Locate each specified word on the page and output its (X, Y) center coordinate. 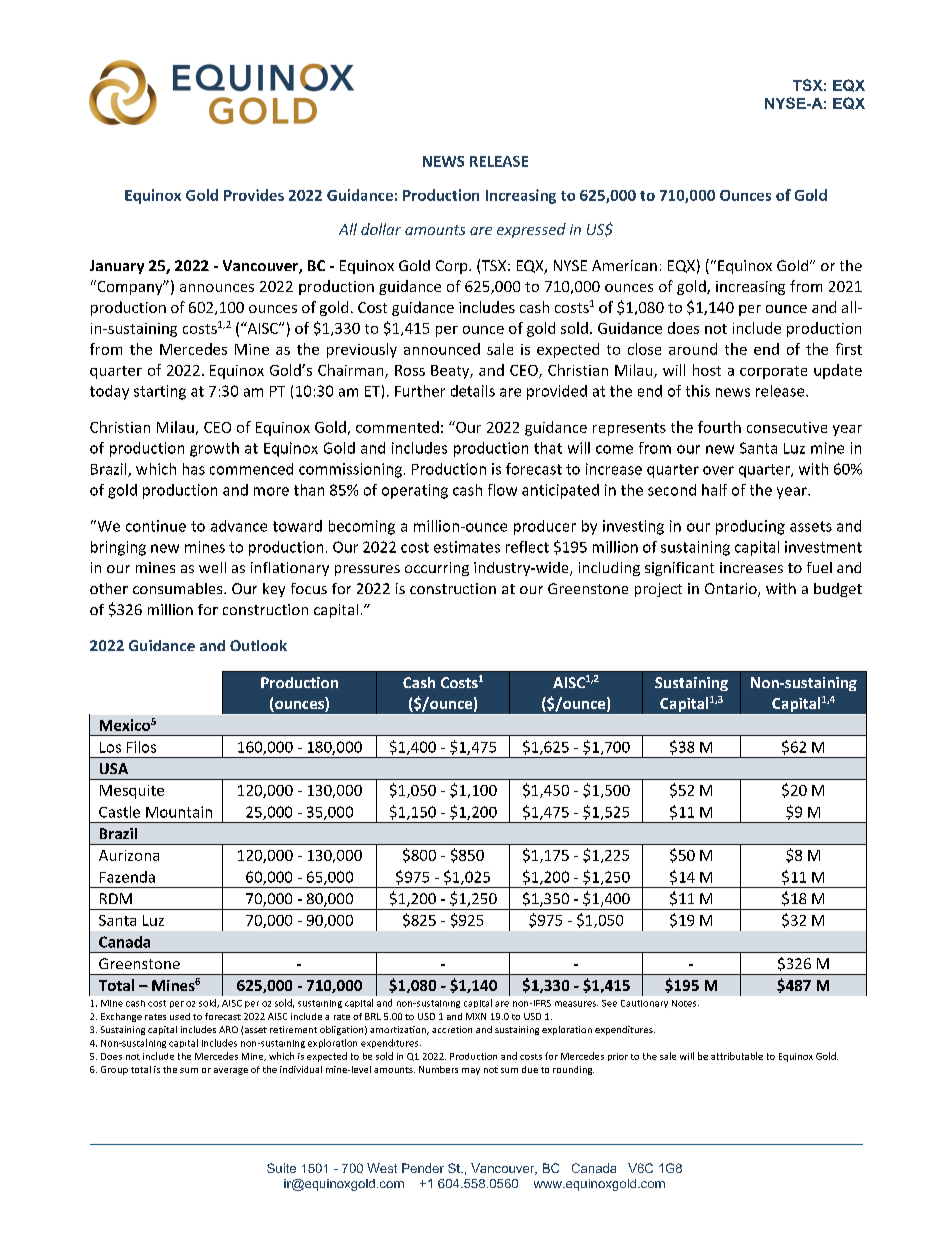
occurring (437, 569)
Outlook (258, 645)
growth (214, 449)
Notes (685, 1003)
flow (502, 490)
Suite (281, 1168)
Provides (254, 195)
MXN (476, 1016)
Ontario (732, 590)
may (471, 1071)
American (624, 265)
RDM (116, 898)
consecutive (787, 427)
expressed (531, 230)
